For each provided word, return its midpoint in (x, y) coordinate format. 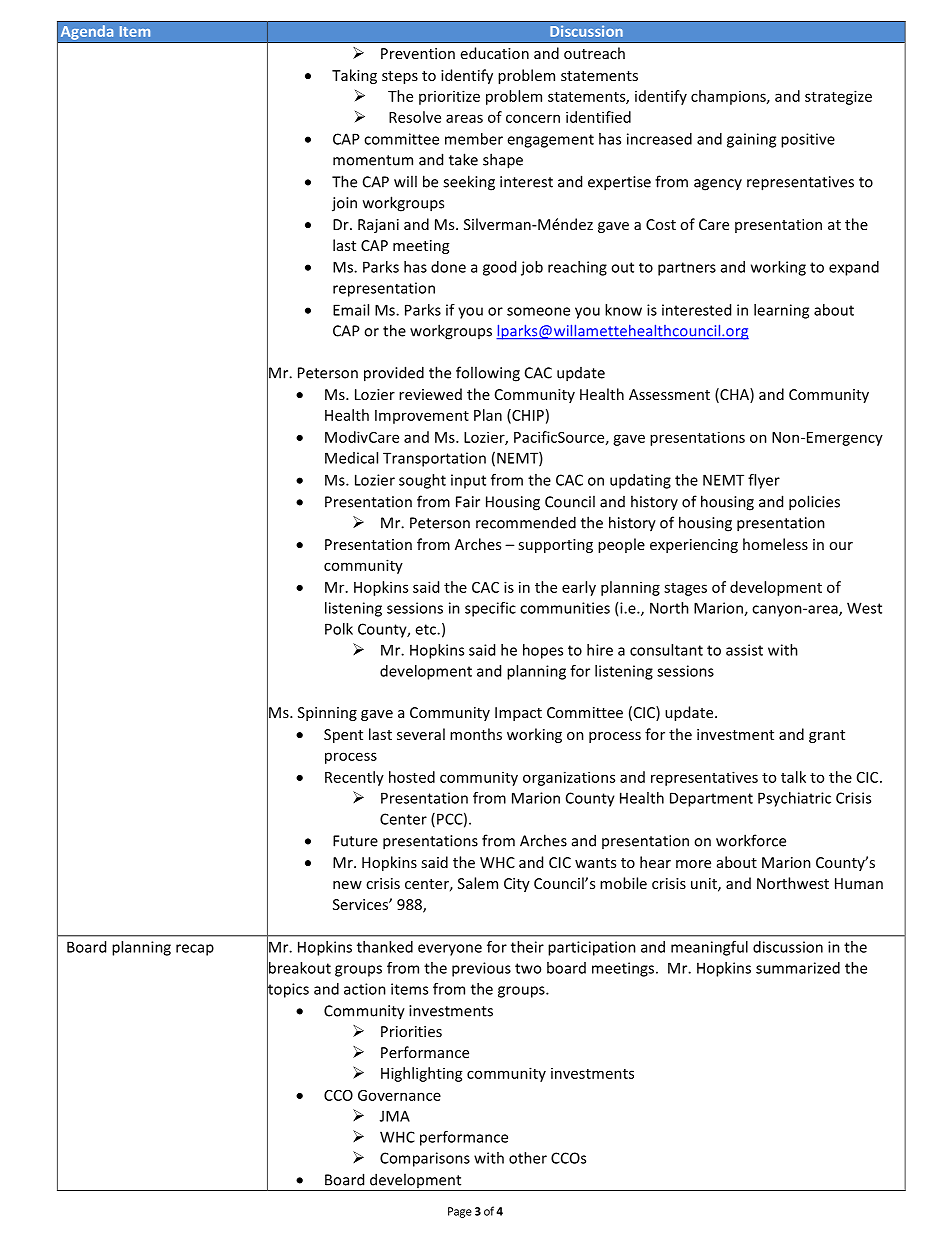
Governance (399, 1095)
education (495, 53)
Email (351, 310)
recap (195, 950)
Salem (478, 883)
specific (490, 609)
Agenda (87, 32)
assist (744, 650)
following (488, 374)
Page (460, 1212)
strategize (838, 97)
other (528, 1158)
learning (781, 311)
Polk (339, 629)
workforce (751, 840)
